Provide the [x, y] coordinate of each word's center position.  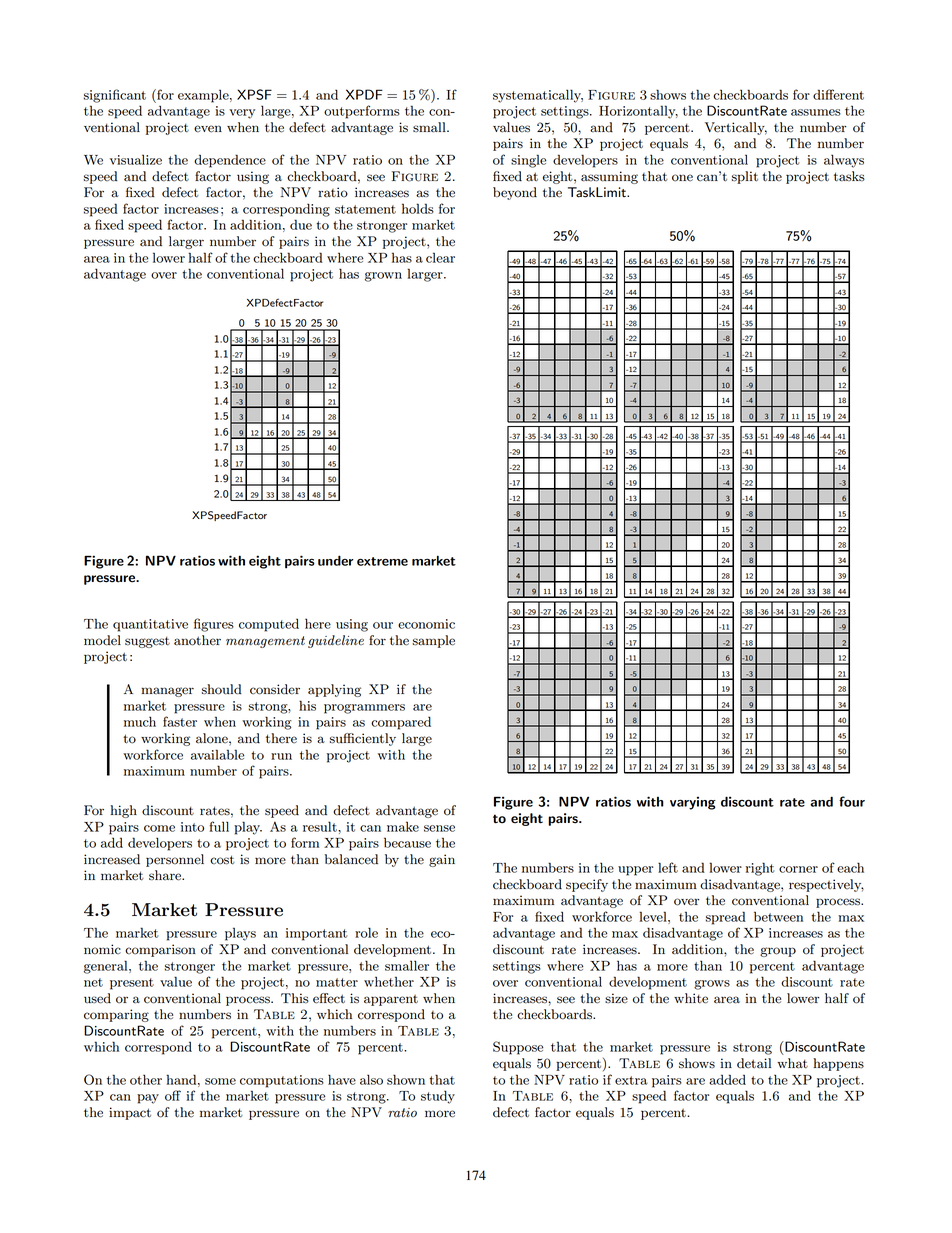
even [208, 129]
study [438, 1097]
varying [693, 803]
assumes [816, 112]
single [528, 161]
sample [434, 641]
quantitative [150, 625]
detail [754, 1063]
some [220, 1081]
